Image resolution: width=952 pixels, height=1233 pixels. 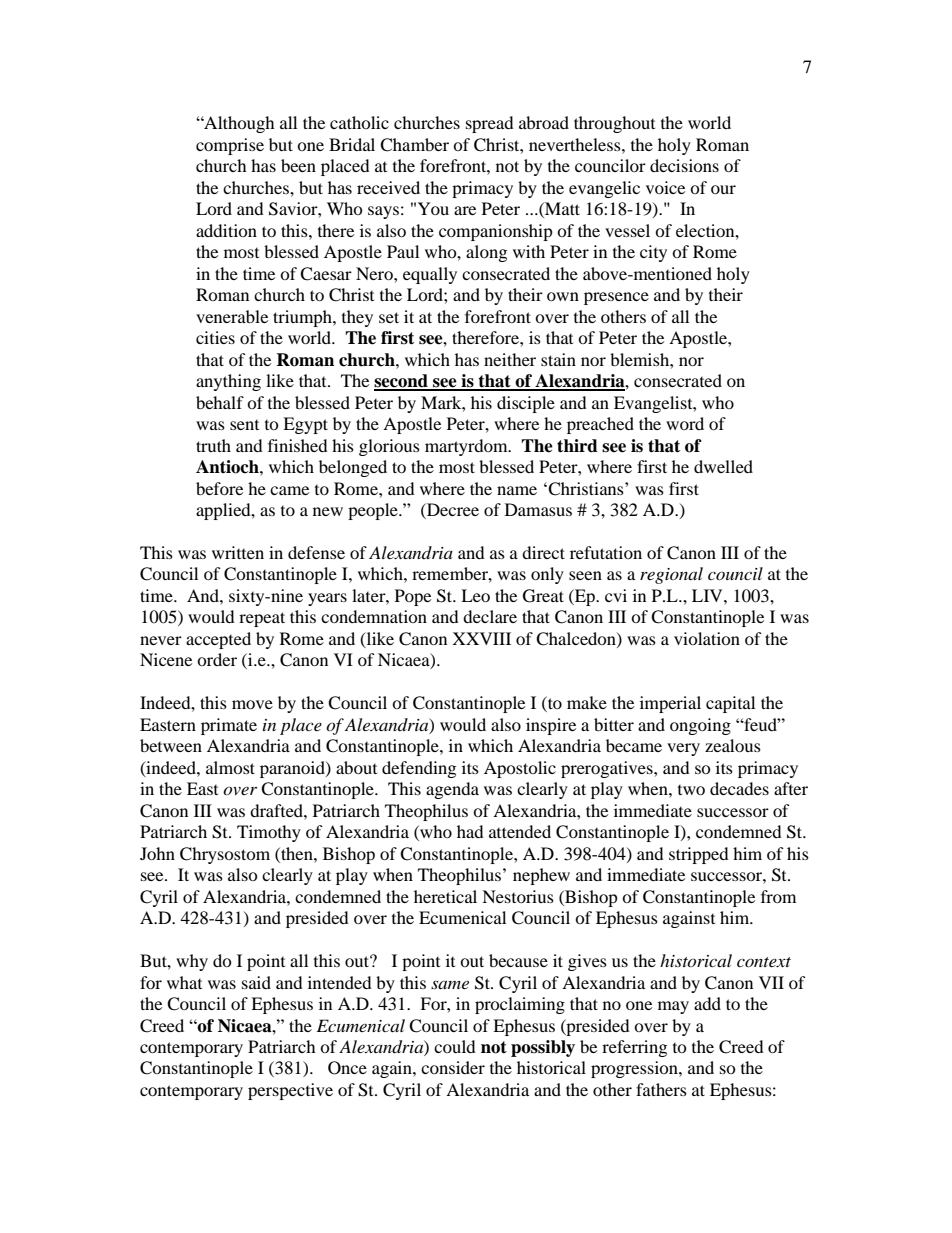 I want to click on repeat, so click(x=262, y=619).
